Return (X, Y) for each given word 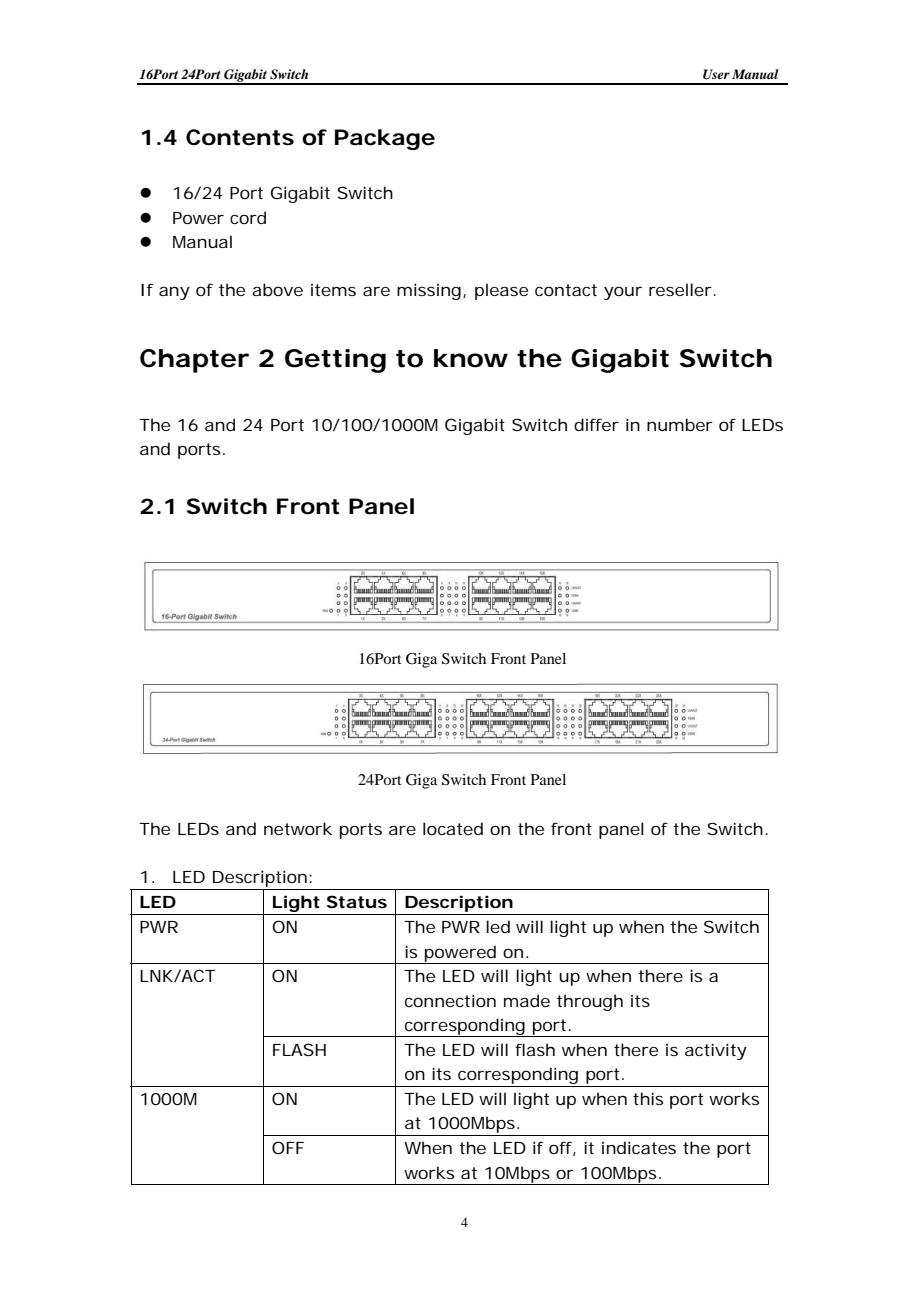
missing (429, 291)
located (453, 828)
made (527, 1000)
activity (716, 1051)
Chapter (194, 361)
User (716, 74)
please (501, 291)
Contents (240, 137)
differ (596, 424)
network (298, 828)
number (680, 424)
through (590, 1002)
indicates (639, 1147)
